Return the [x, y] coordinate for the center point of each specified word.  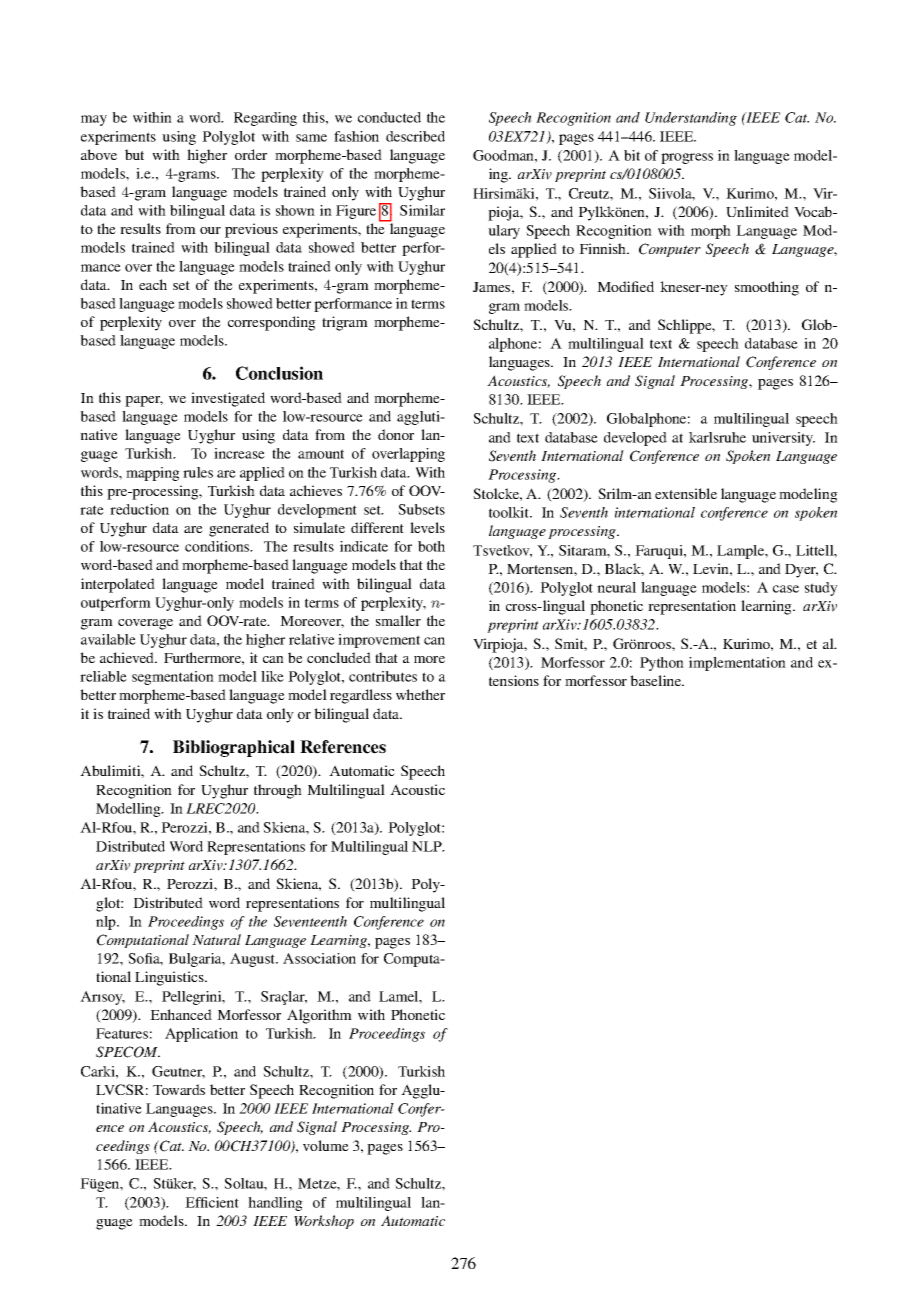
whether [420, 694]
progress [687, 158]
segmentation [173, 678]
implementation [737, 664]
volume [326, 1145]
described [415, 136]
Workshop [324, 1222]
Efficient [212, 1202]
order [251, 154]
